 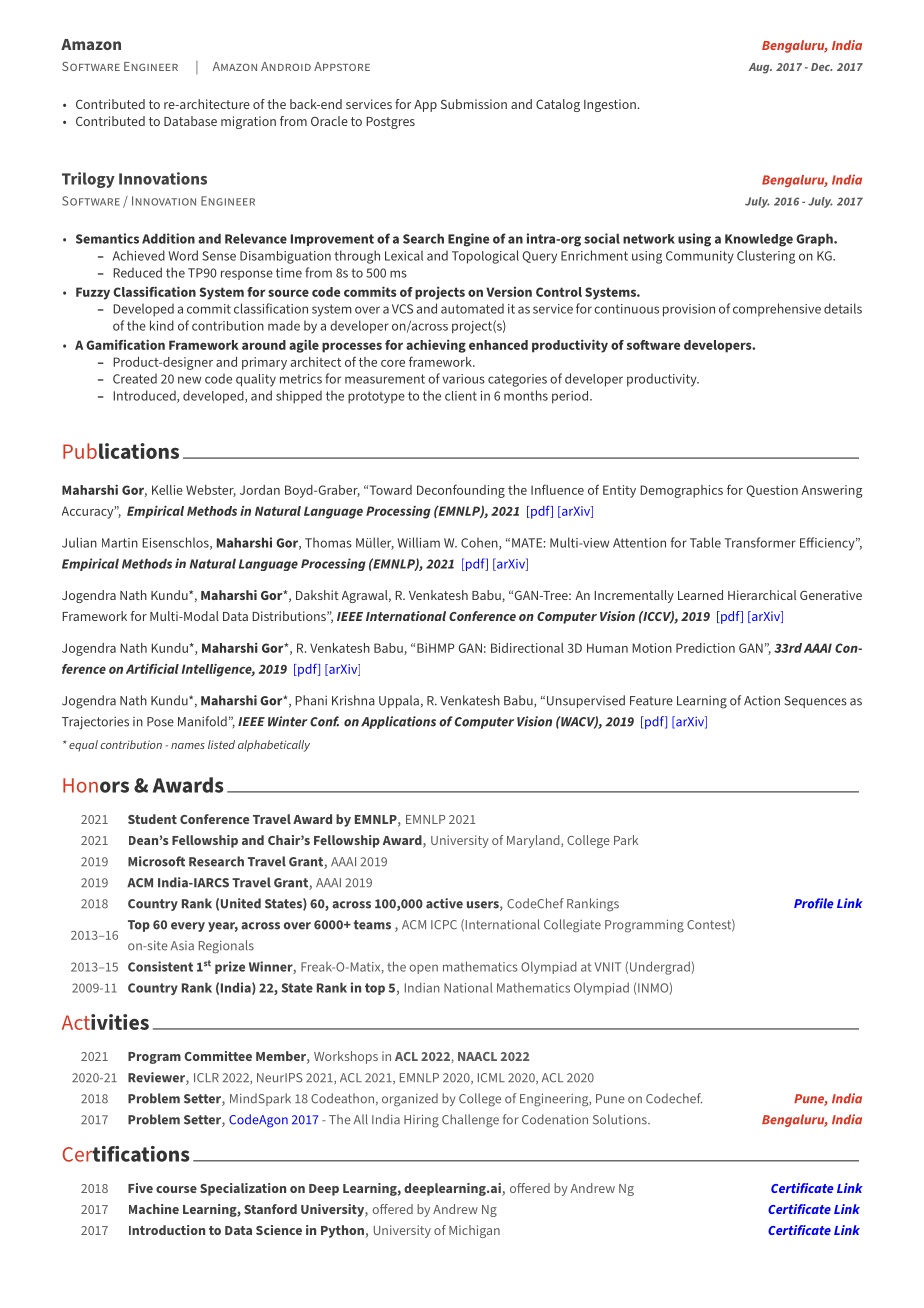 I want to click on migration, so click(x=248, y=122).
